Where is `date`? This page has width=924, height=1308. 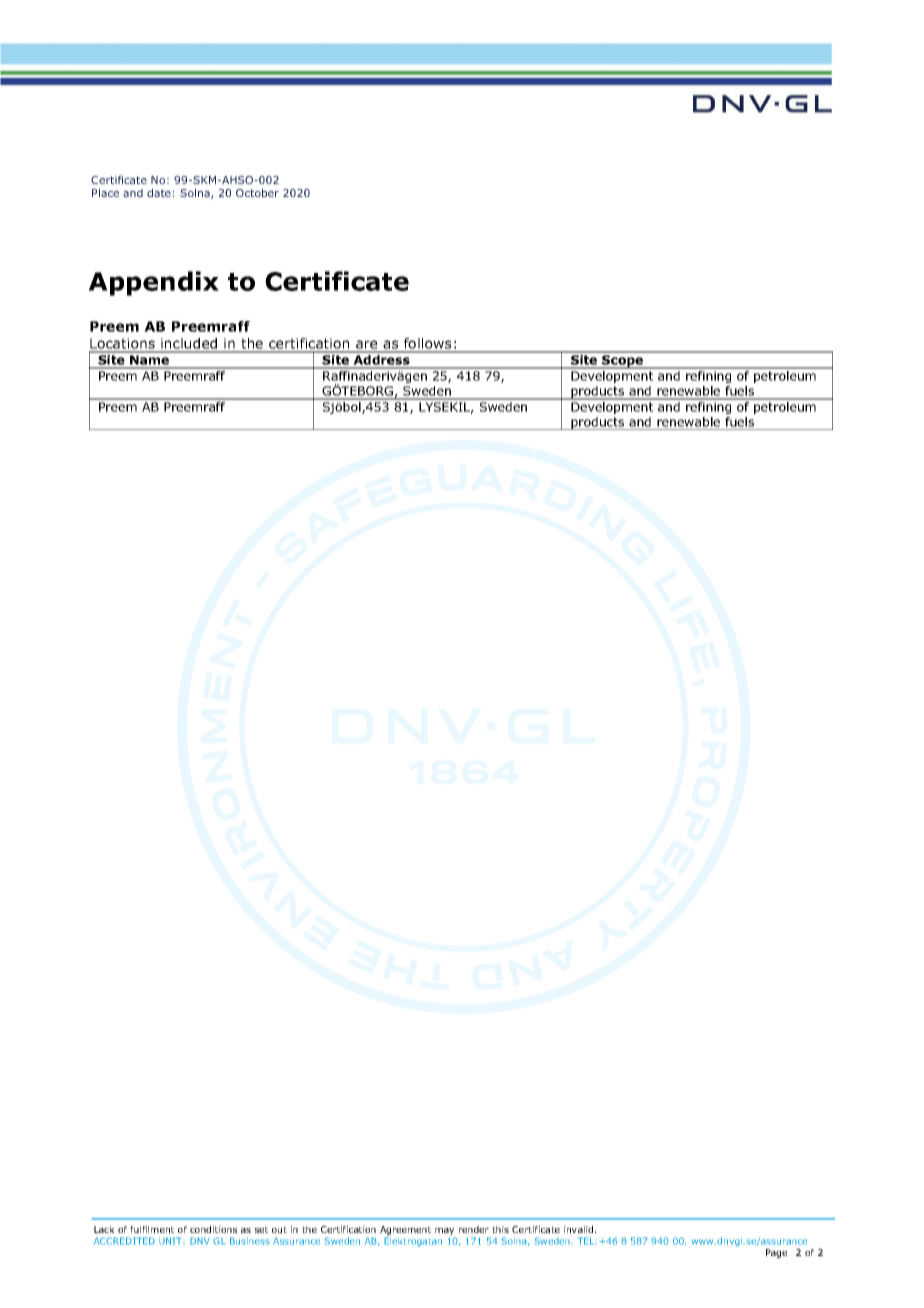
date is located at coordinates (159, 193).
